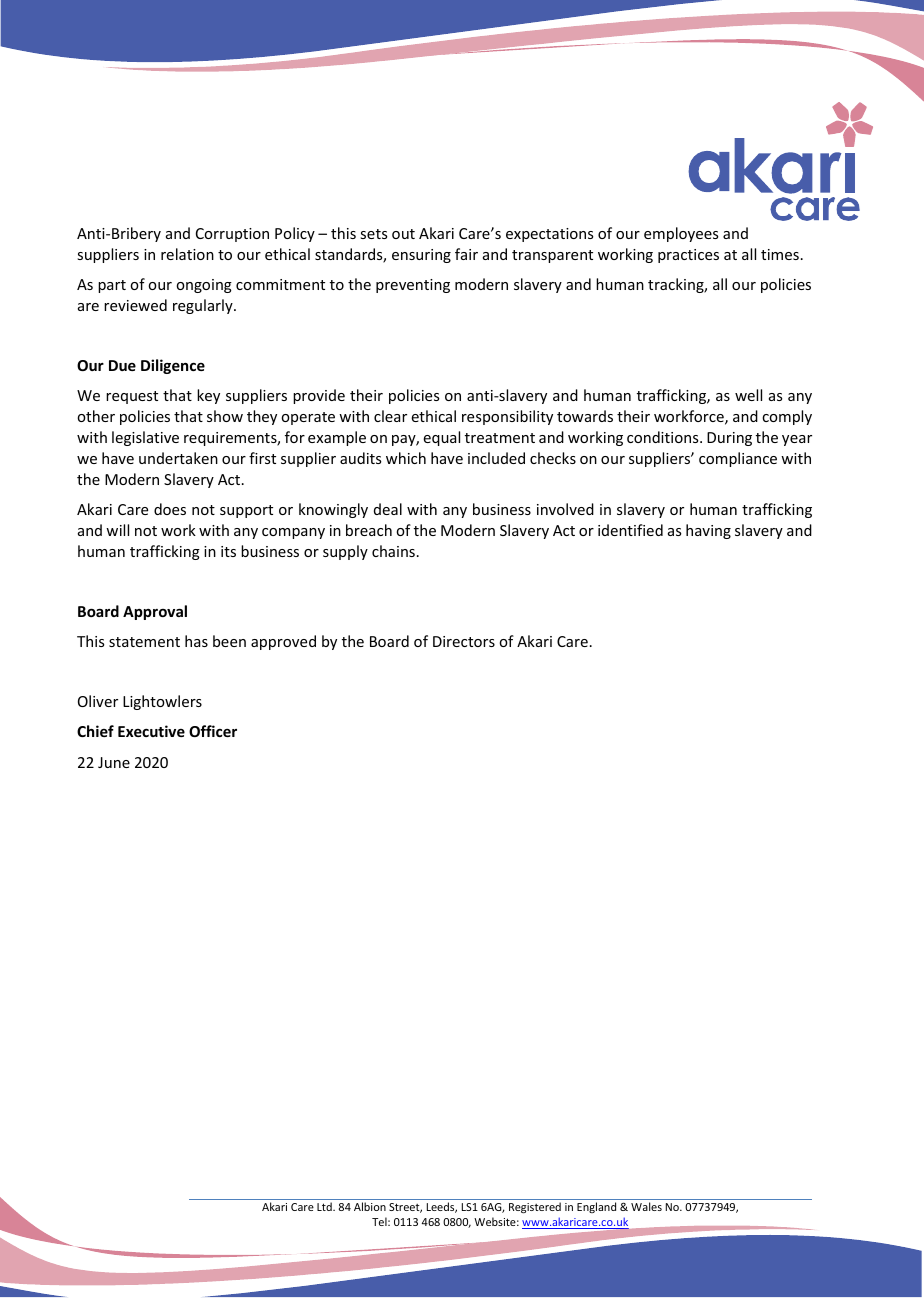 Image resolution: width=924 pixels, height=1307 pixels. Describe the element at coordinates (708, 531) in the screenshot. I see `having` at that location.
